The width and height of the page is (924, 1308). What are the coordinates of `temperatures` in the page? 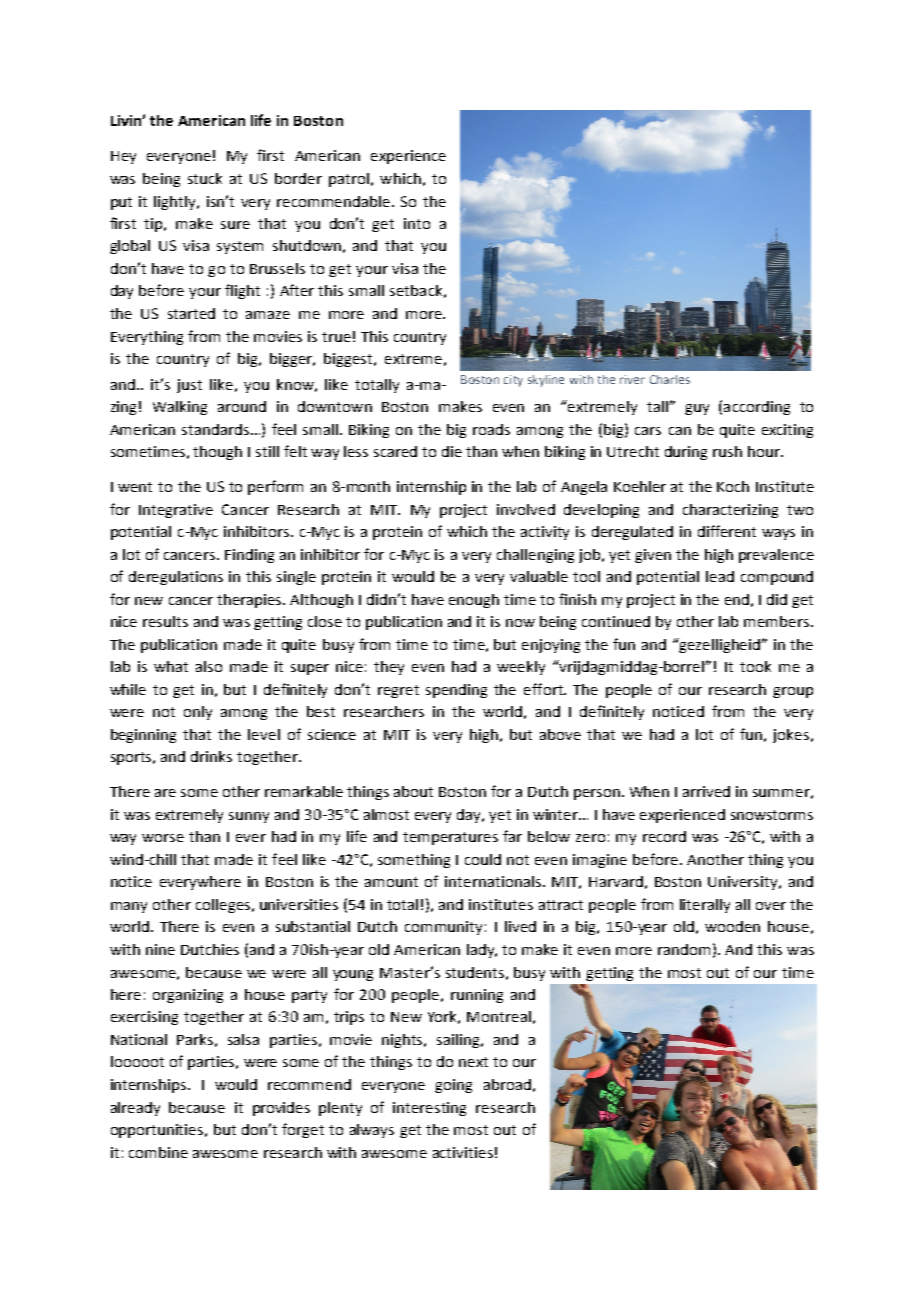 It's located at (450, 838).
